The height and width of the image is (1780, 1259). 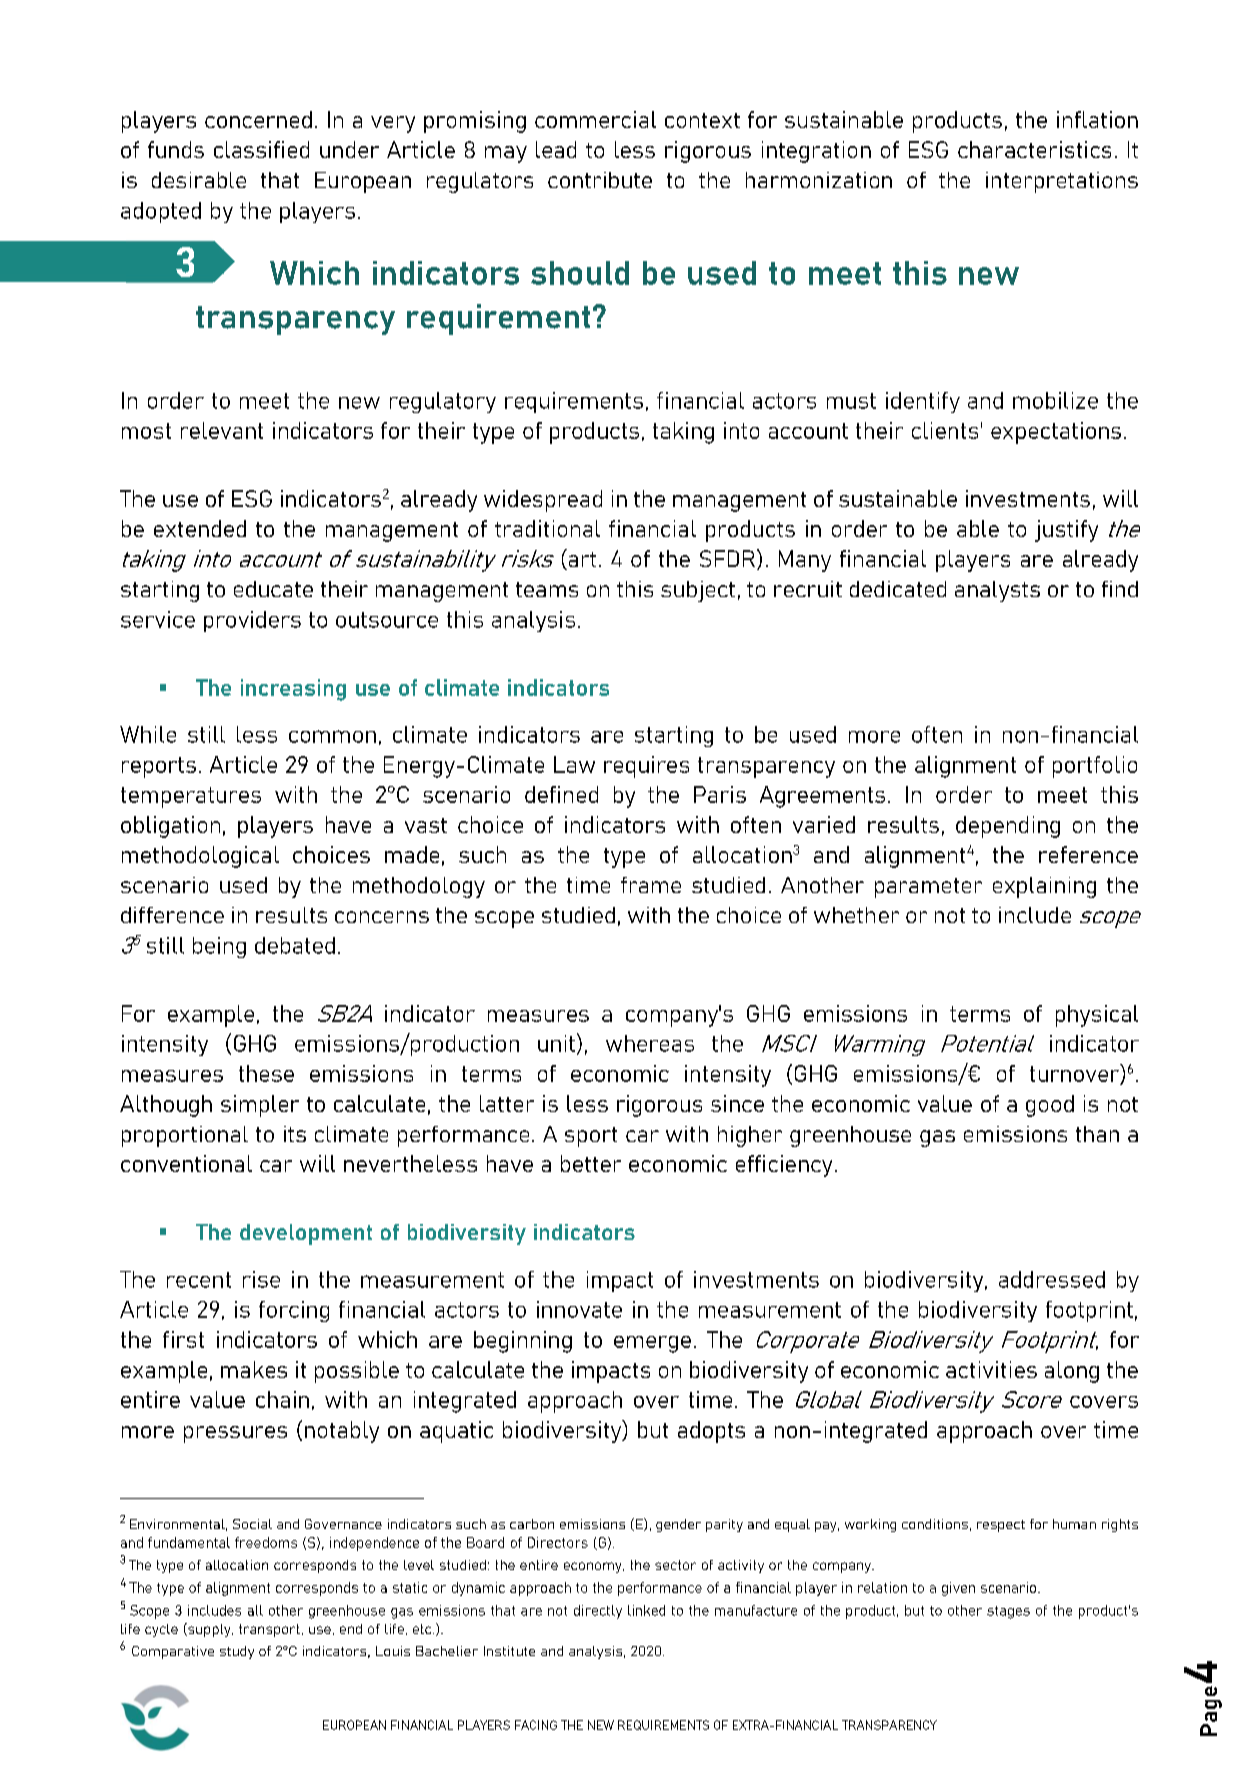 I want to click on good, so click(x=1050, y=1106).
